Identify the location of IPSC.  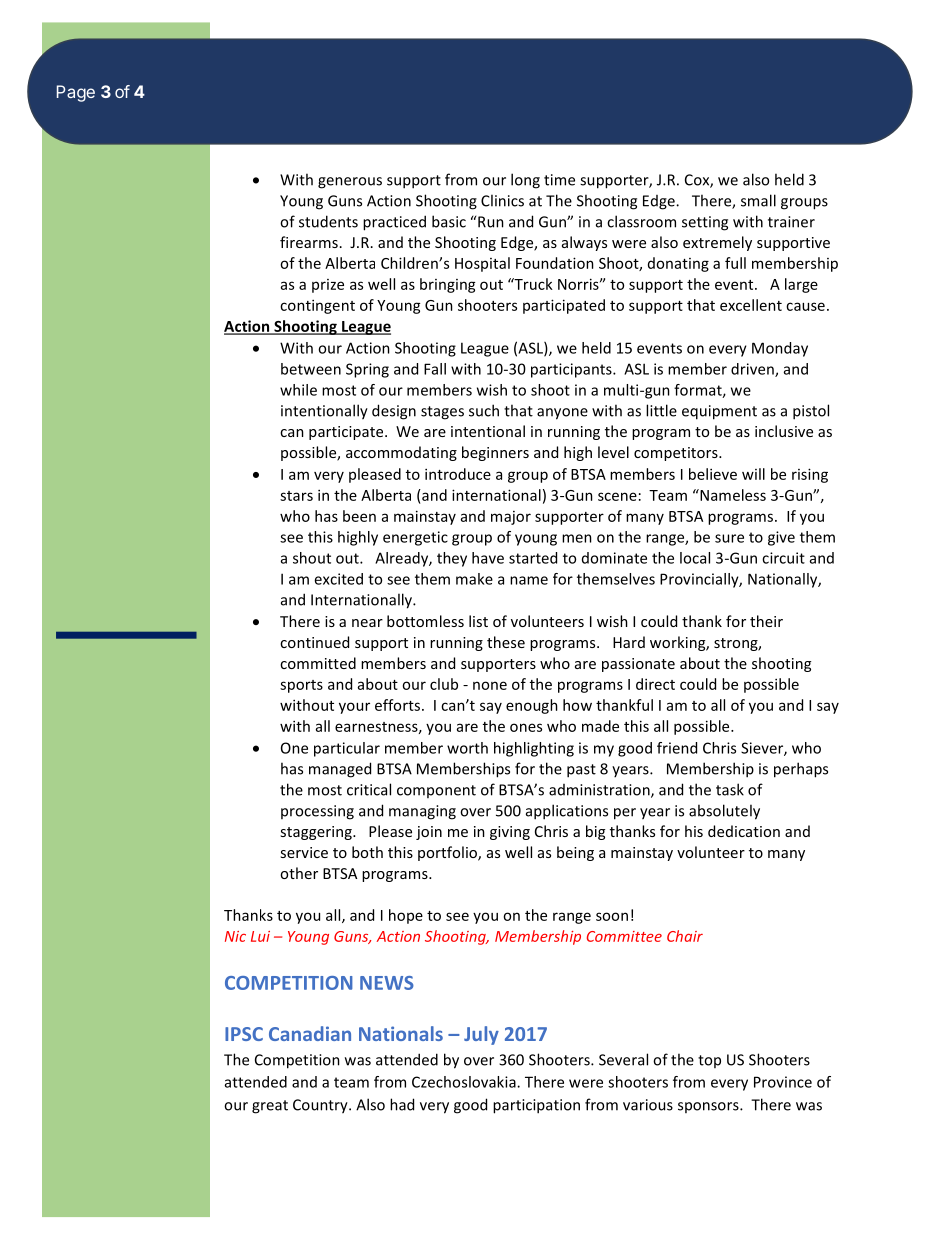
(244, 1034).
